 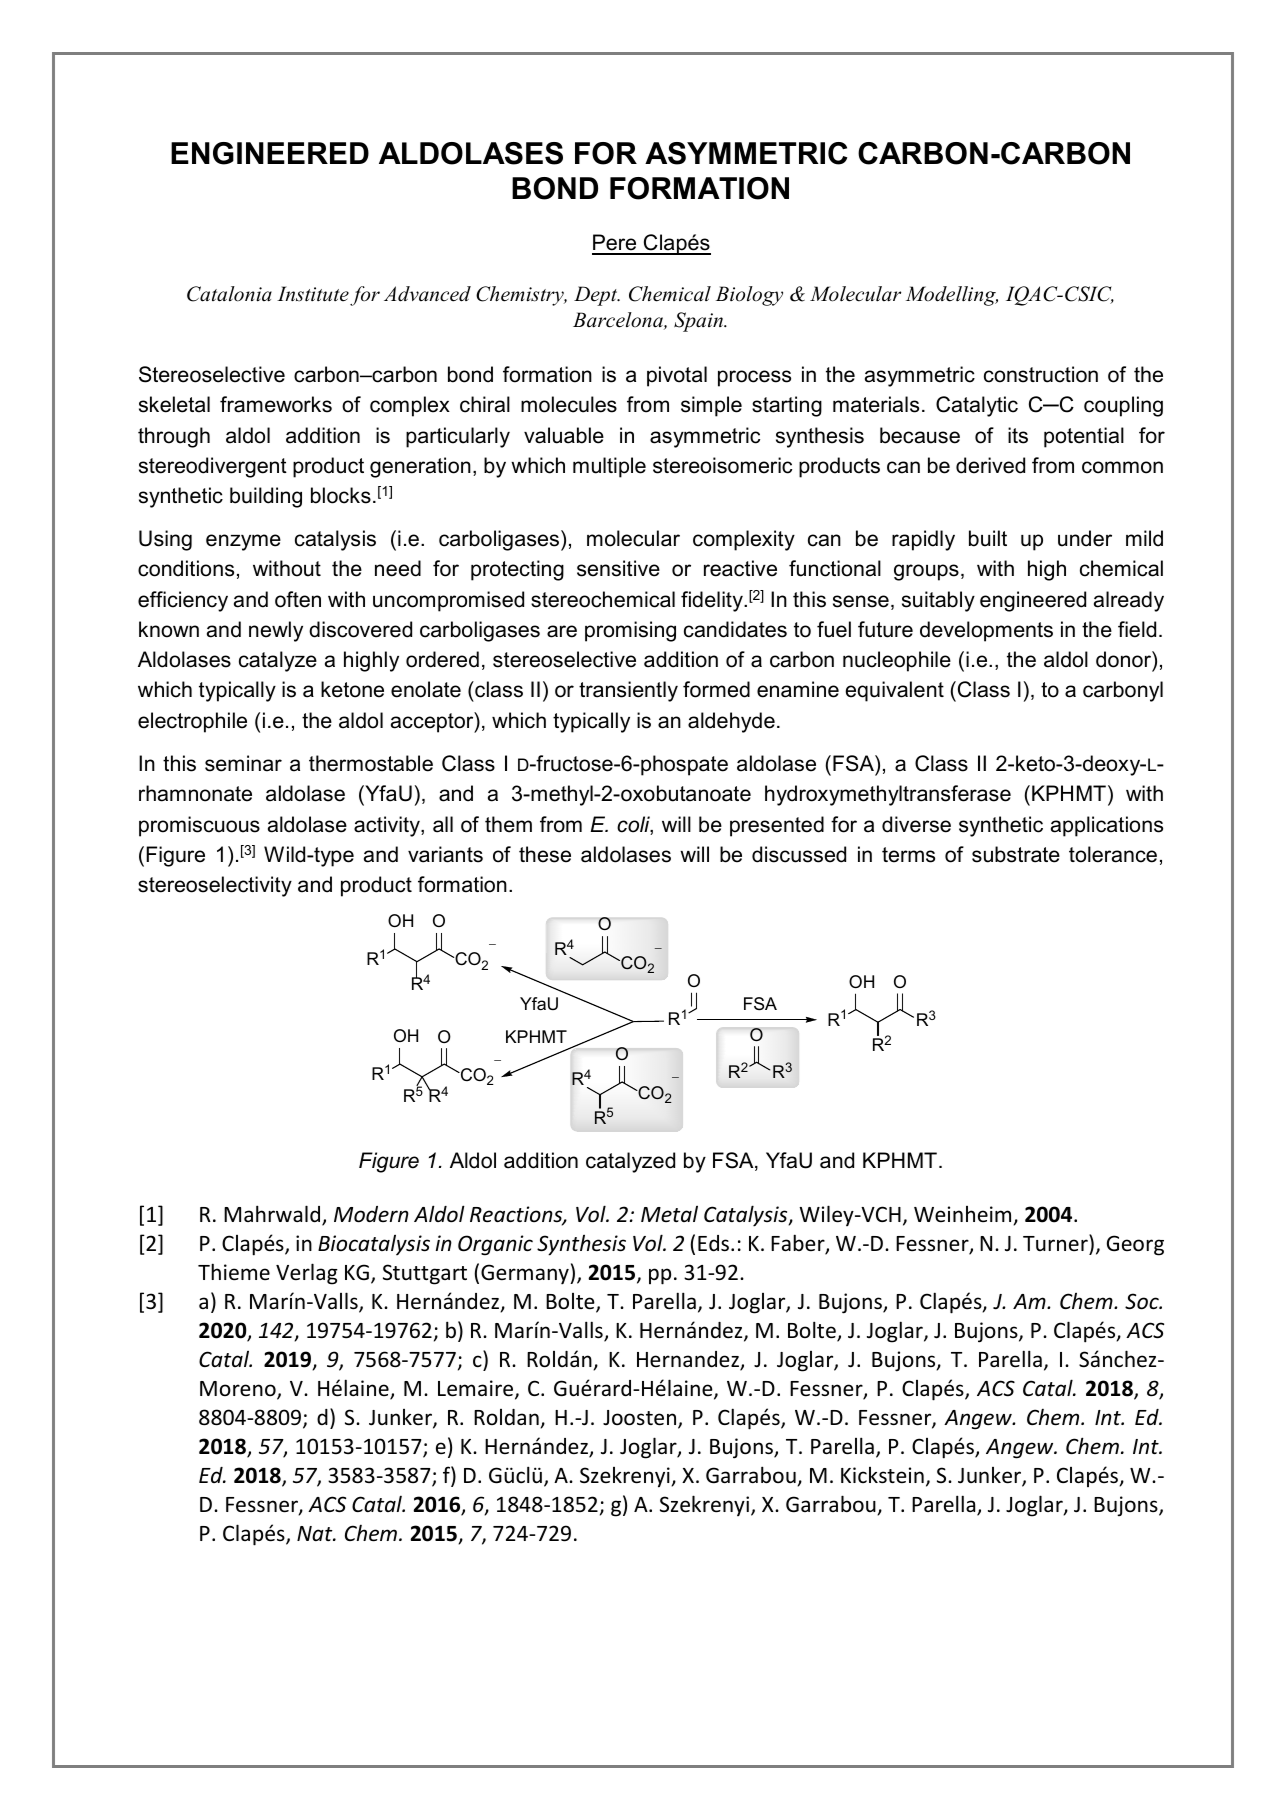 What do you see at coordinates (313, 294) in the screenshot?
I see `Institute` at bounding box center [313, 294].
